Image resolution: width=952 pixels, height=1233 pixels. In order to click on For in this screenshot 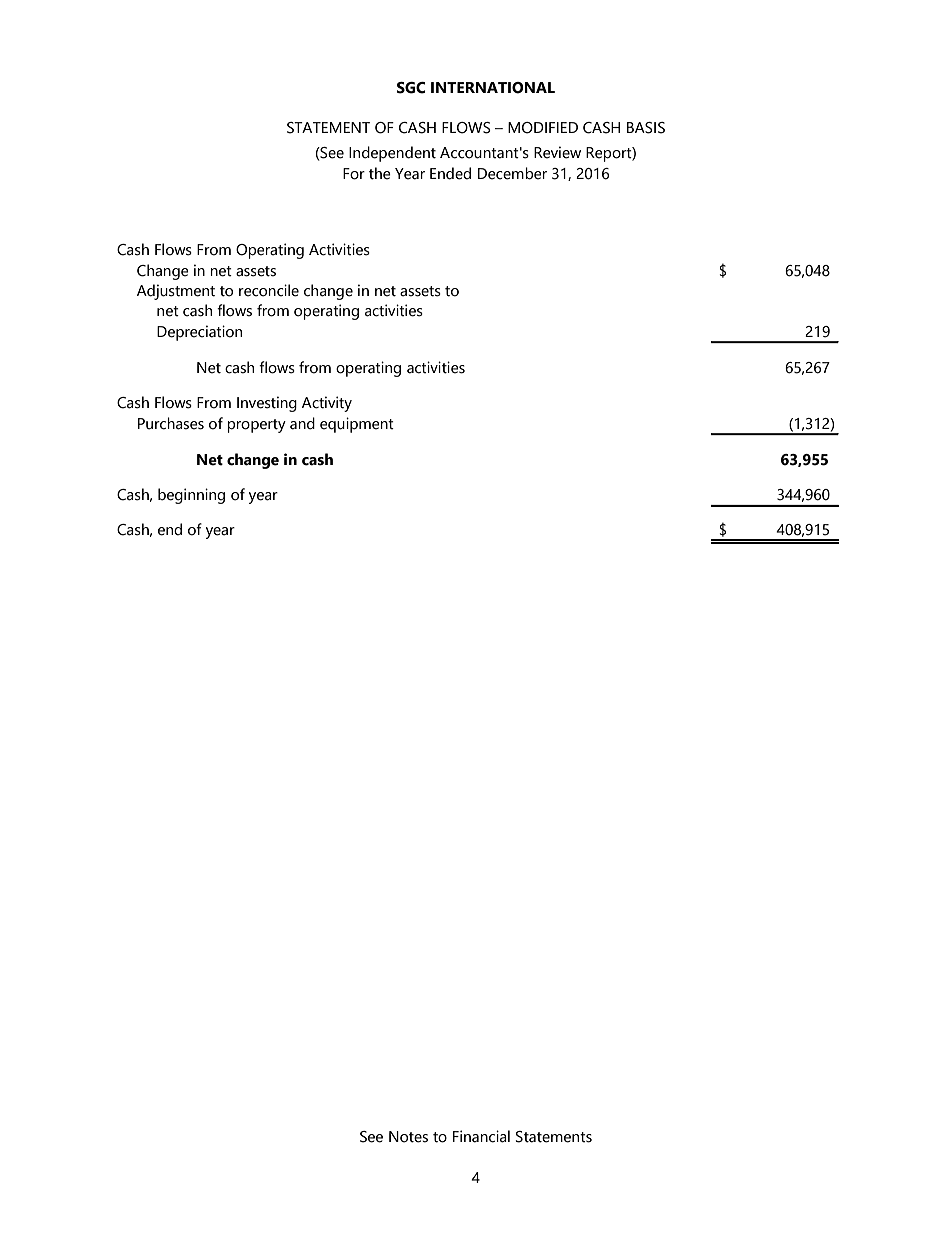, I will do `click(354, 174)`.
